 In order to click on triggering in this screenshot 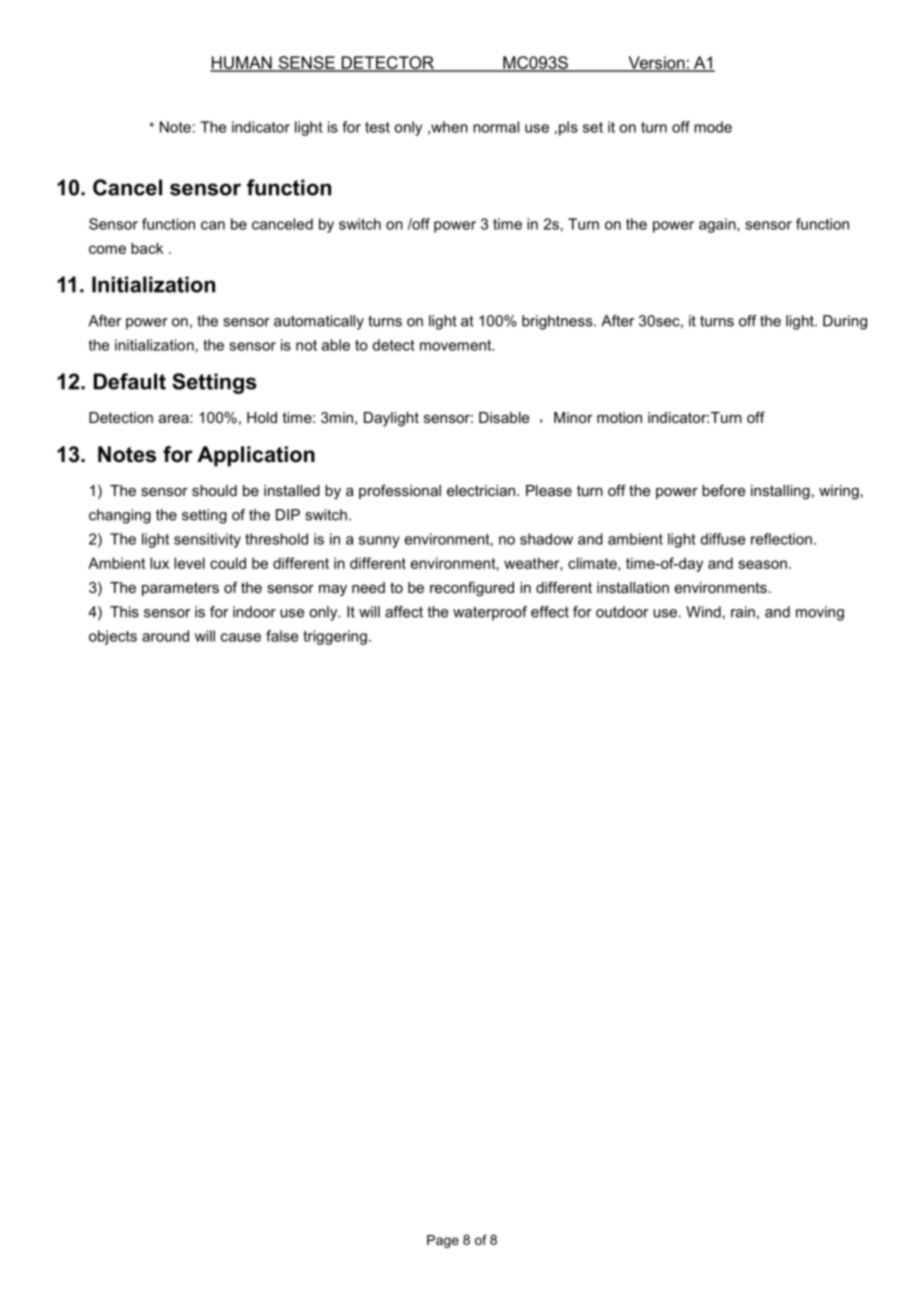, I will do `click(335, 637)`.
